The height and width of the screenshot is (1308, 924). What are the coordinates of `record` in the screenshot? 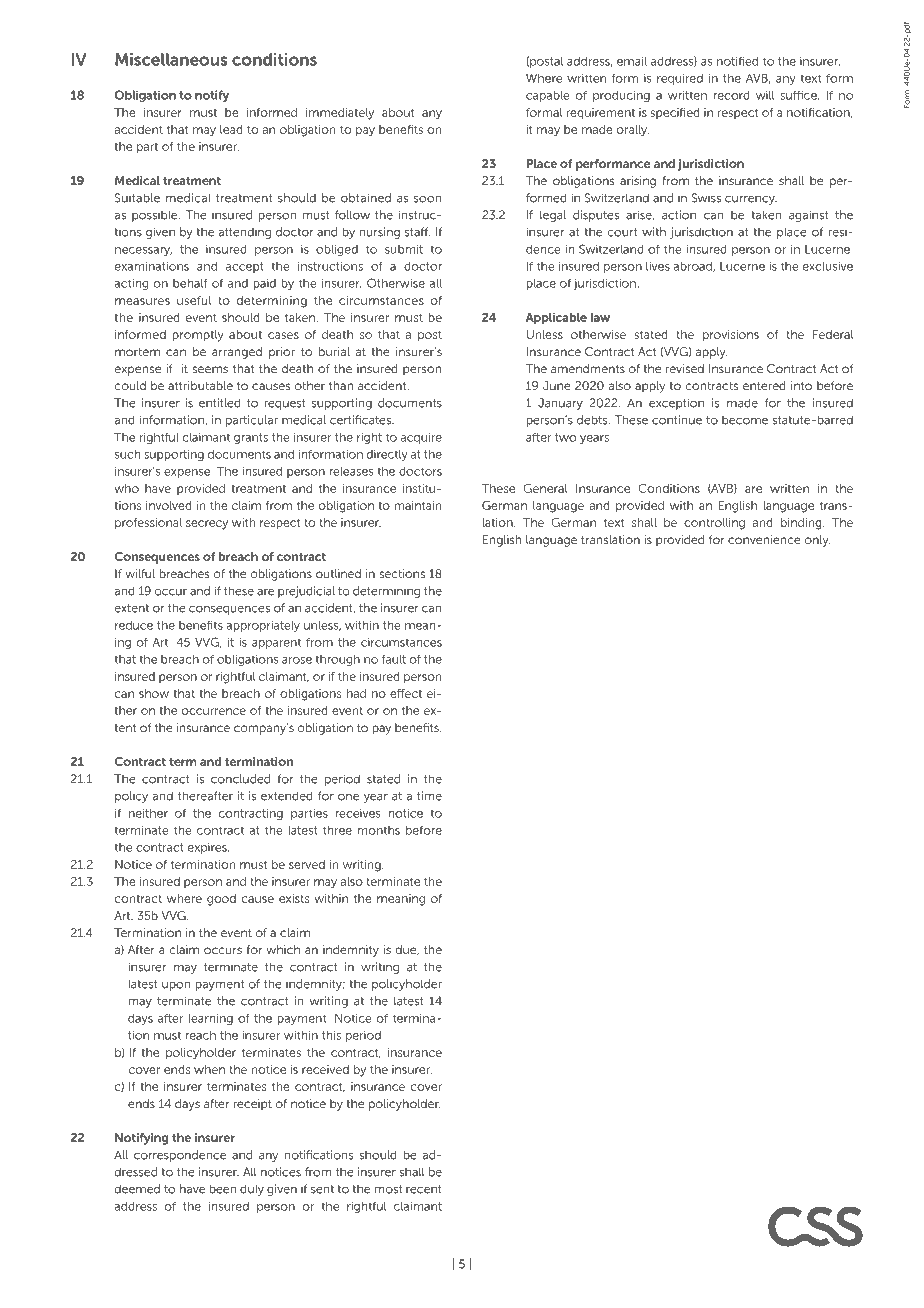 It's located at (731, 95).
